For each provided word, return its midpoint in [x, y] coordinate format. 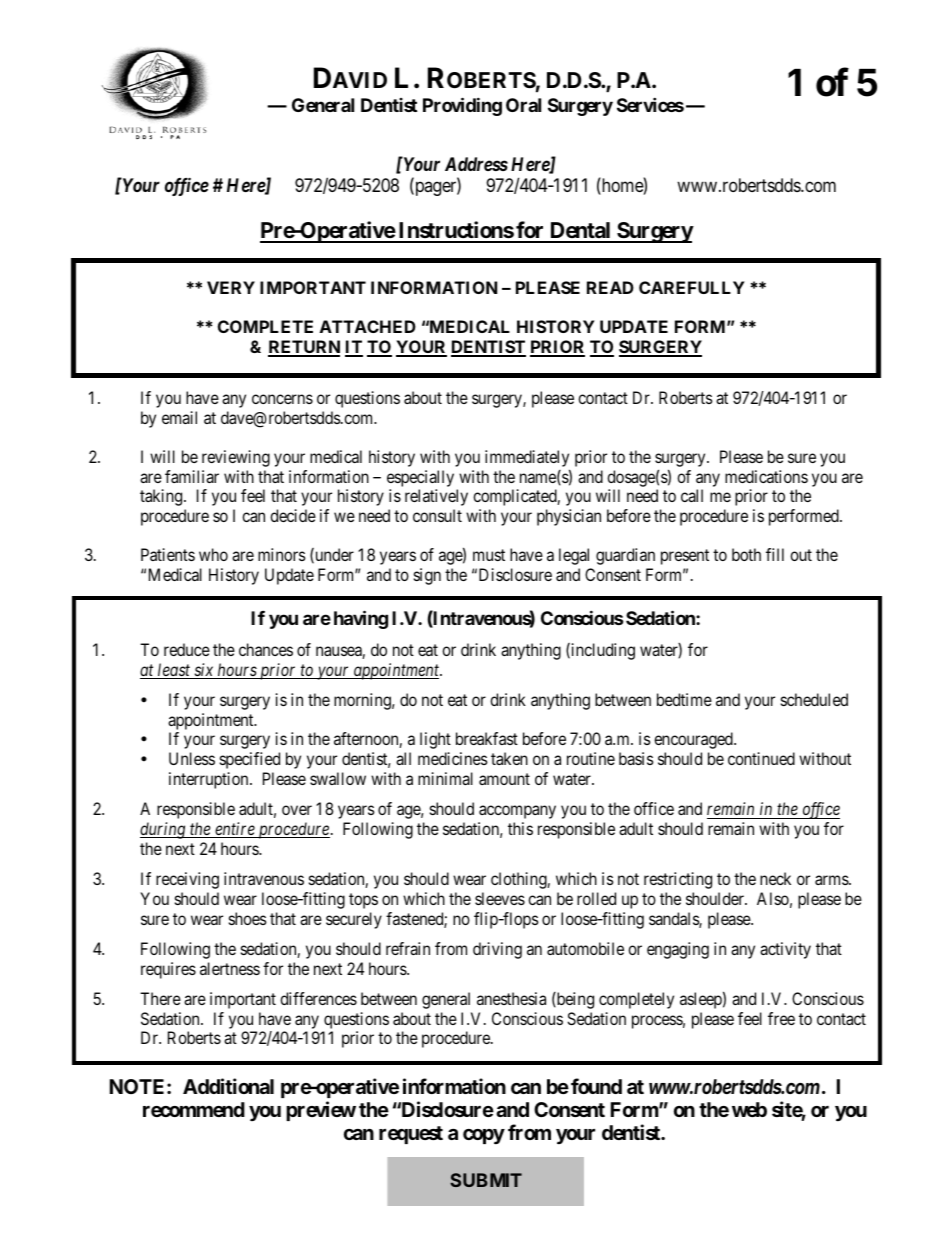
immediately [527, 460]
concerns [282, 399]
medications [766, 476]
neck [775, 878]
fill [775, 554]
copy [484, 1136]
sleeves [500, 898]
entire [235, 830]
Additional [228, 1086]
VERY [231, 287]
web [749, 1109]
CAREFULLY [692, 287]
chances [266, 649]
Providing [462, 106]
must [489, 555]
